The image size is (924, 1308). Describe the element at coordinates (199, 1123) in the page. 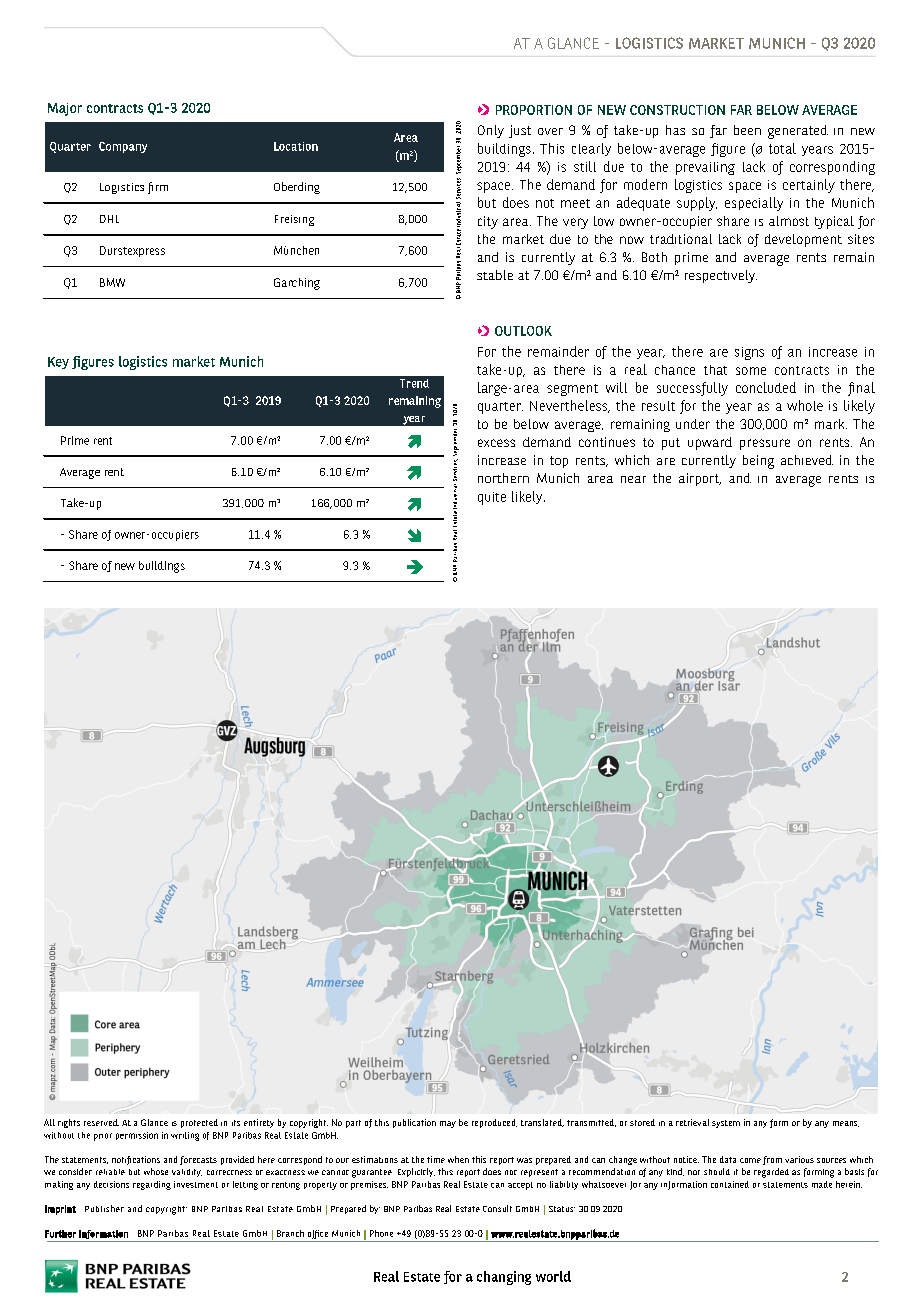

I see `protected` at that location.
